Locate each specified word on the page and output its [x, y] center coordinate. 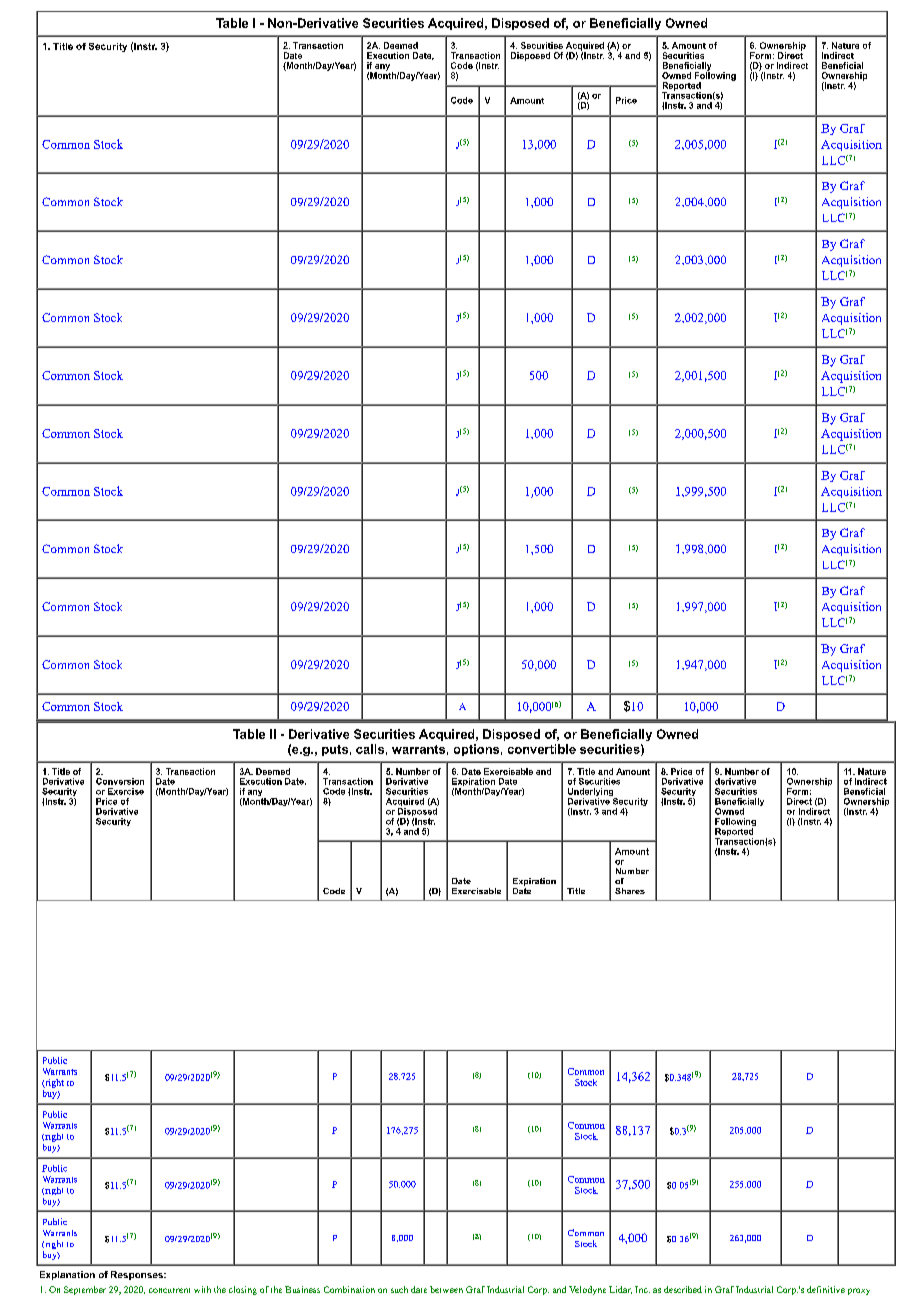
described [683, 1289]
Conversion [120, 781]
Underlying [592, 793]
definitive [826, 1289]
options [476, 750]
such [399, 1289]
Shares [630, 891]
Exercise [126, 791]
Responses [138, 1275]
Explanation [67, 1275]
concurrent [169, 1290]
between [446, 1289]
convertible [542, 749]
